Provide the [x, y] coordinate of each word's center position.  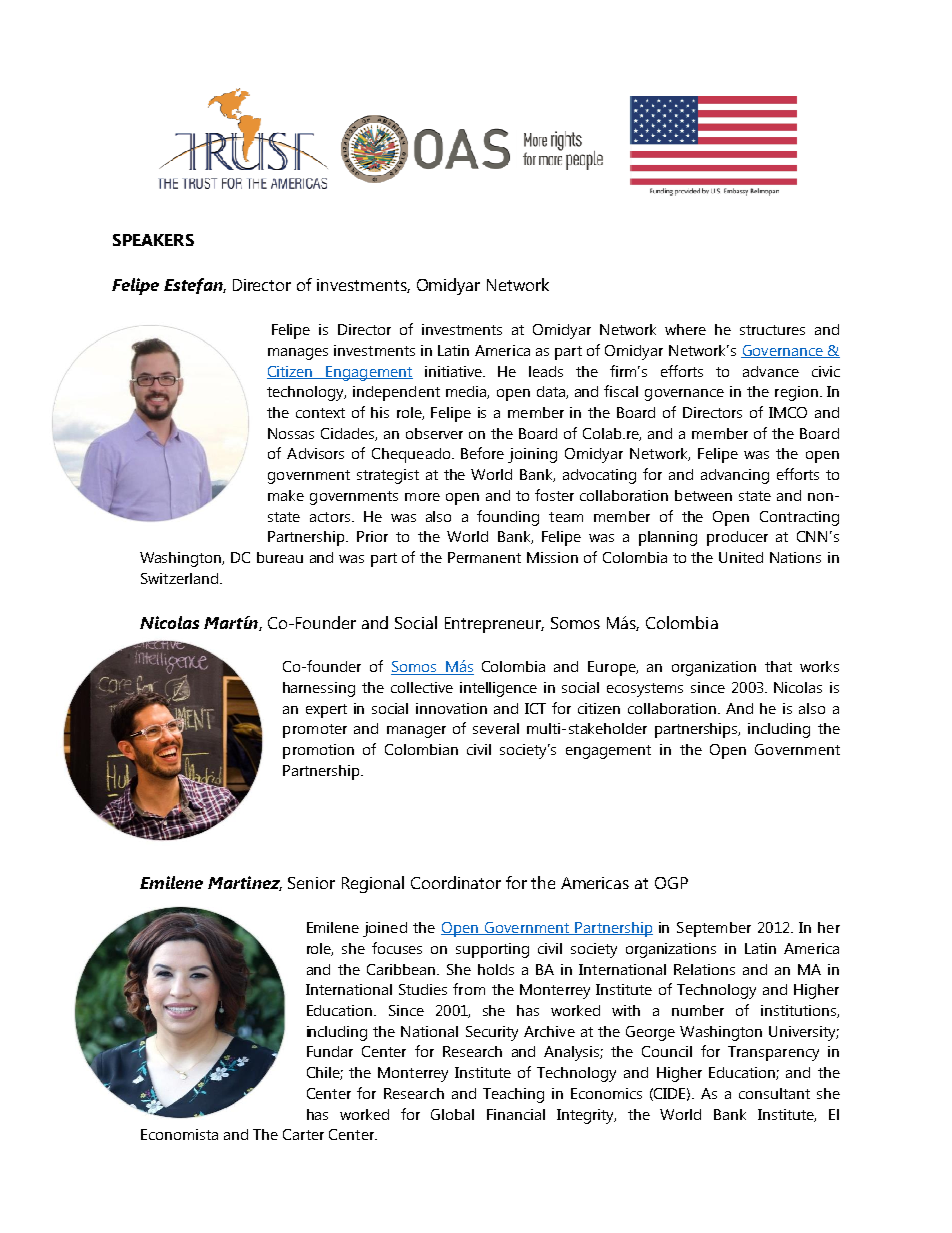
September [714, 929]
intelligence [498, 689]
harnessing [319, 689]
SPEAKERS [153, 240]
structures [772, 330]
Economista [179, 1134]
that [778, 666]
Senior [311, 883]
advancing [735, 476]
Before [482, 453]
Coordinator [456, 882]
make [286, 495]
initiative [454, 371]
